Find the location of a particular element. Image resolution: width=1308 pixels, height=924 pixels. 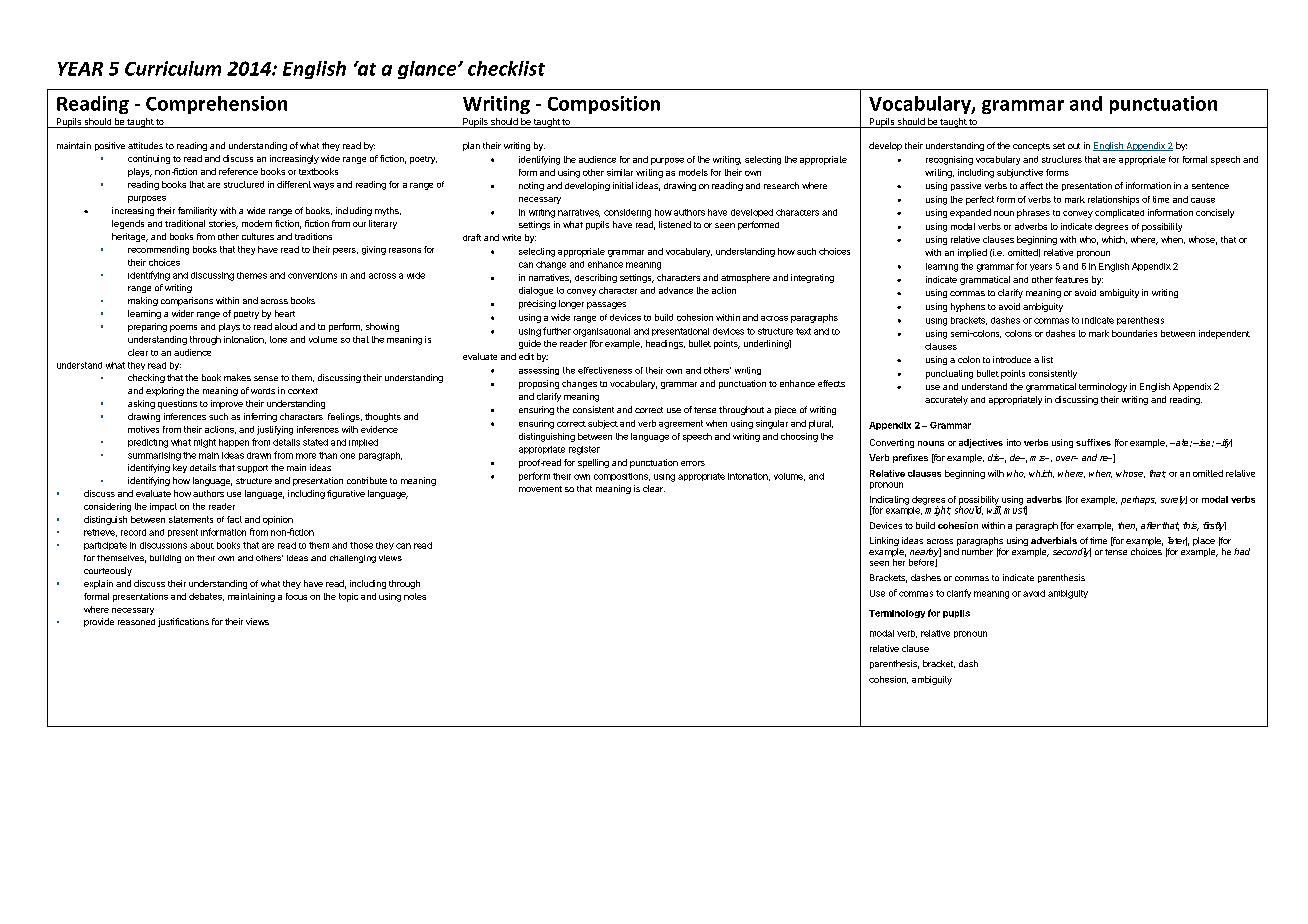

focus is located at coordinates (296, 596).
